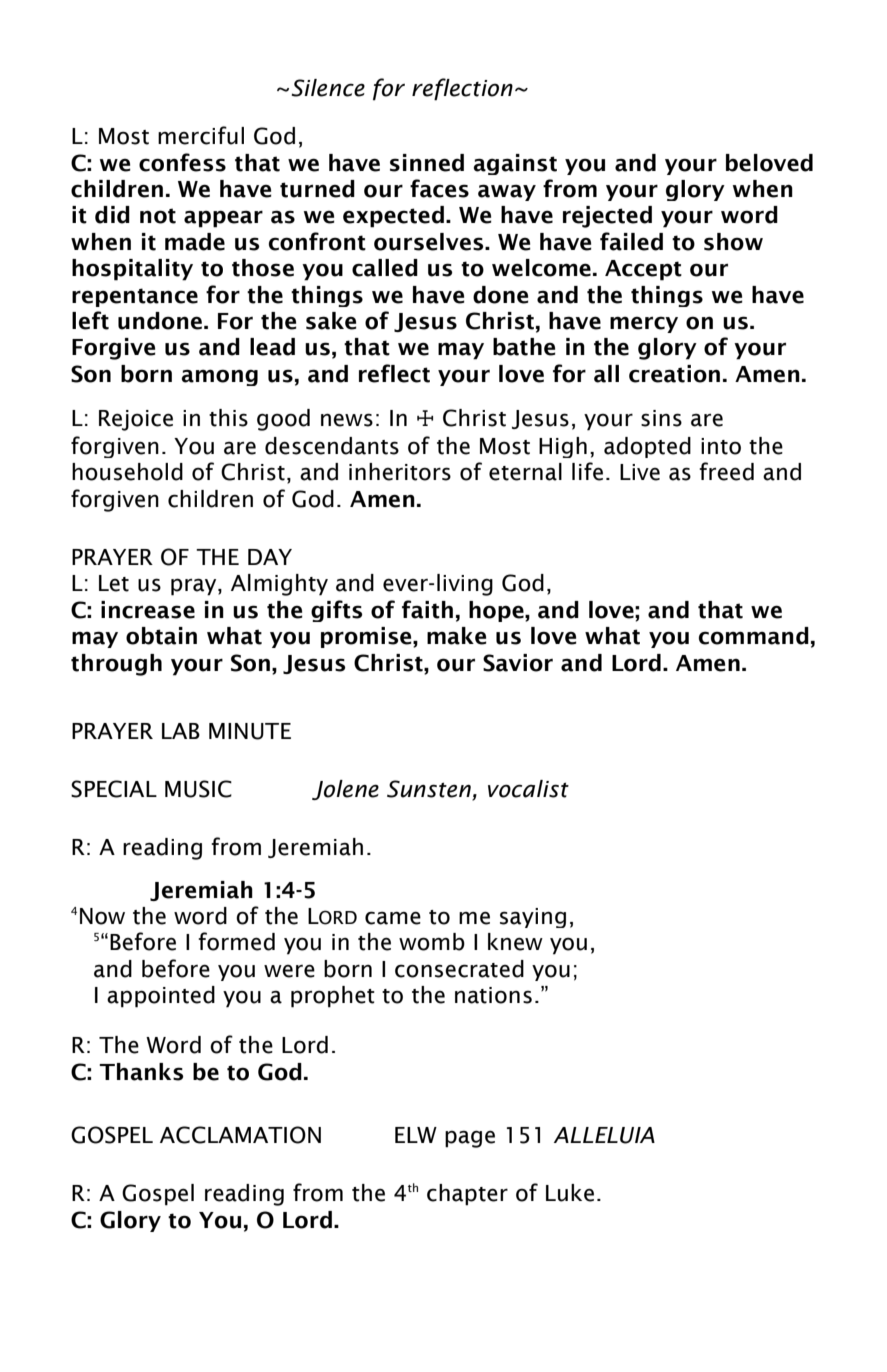  What do you see at coordinates (127, 472) in the screenshot?
I see `household` at bounding box center [127, 472].
